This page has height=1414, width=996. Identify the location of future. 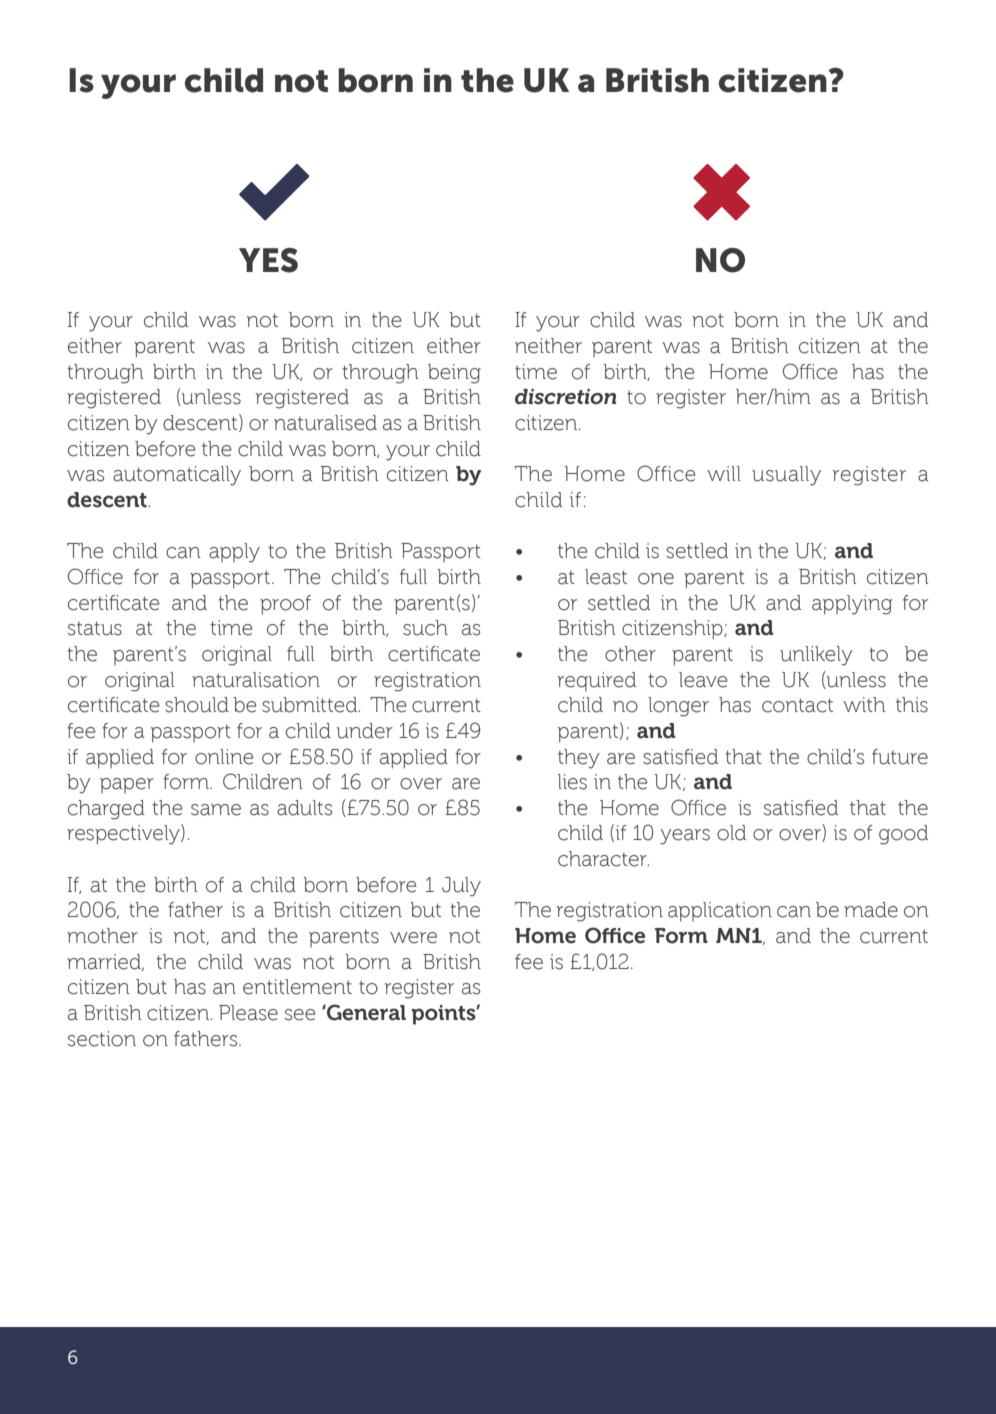
(900, 757).
